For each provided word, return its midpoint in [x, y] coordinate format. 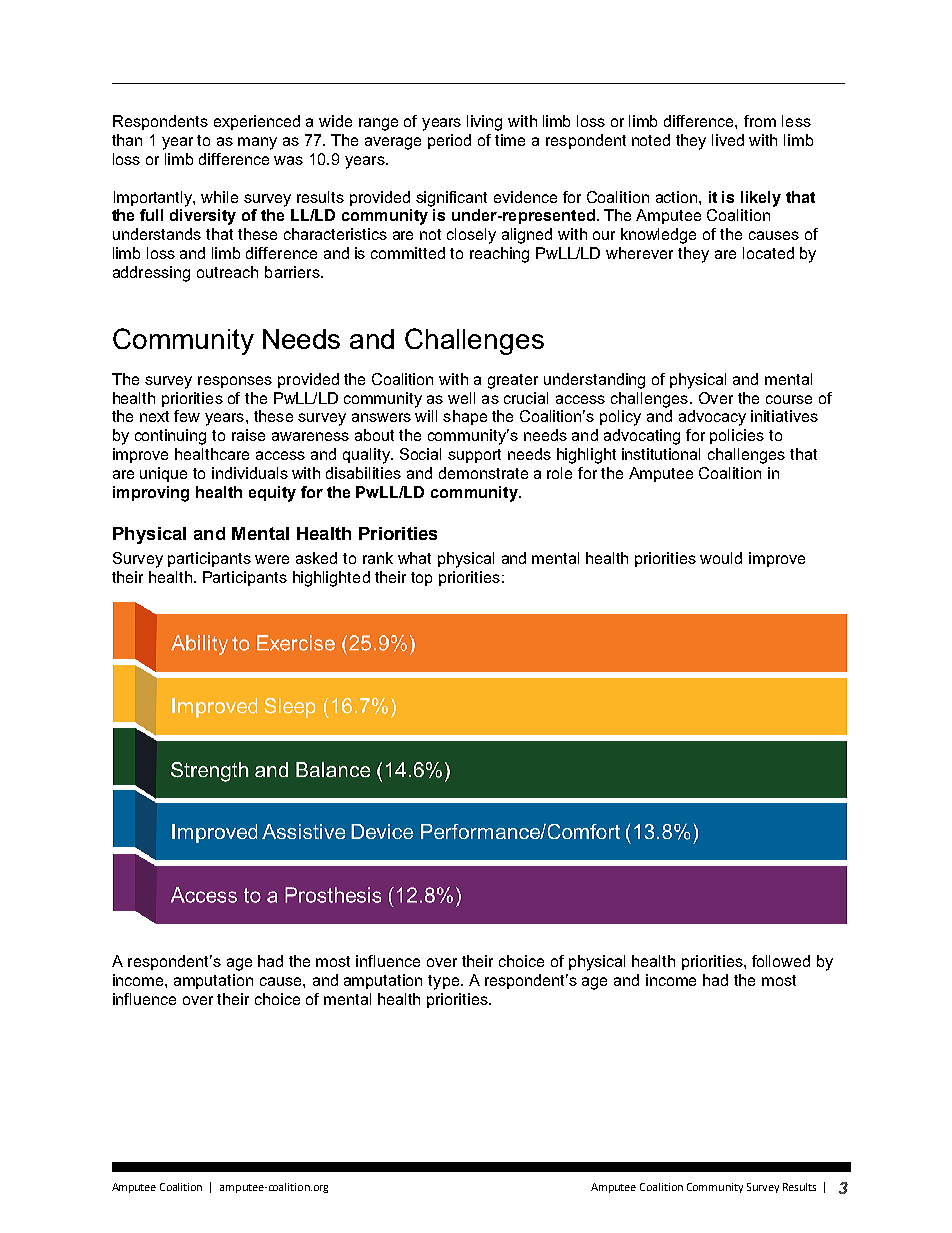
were [272, 559]
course [789, 399]
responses [235, 382]
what [414, 558]
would [721, 558]
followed [781, 961]
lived [728, 140]
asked [316, 558]
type [445, 982]
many [257, 143]
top [421, 579]
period [449, 141]
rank [378, 558]
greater [513, 381]
